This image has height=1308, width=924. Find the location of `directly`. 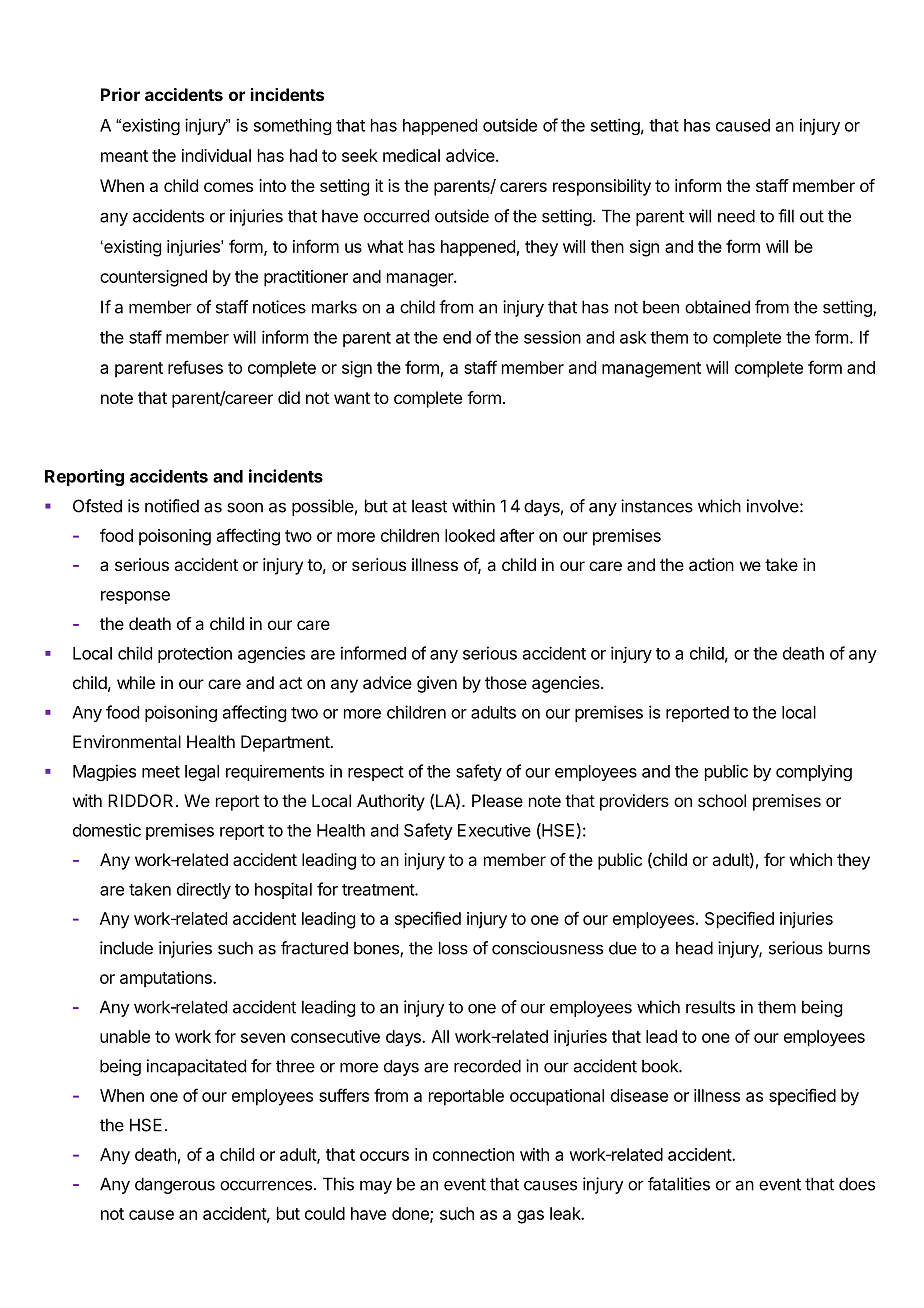

directly is located at coordinates (204, 890).
